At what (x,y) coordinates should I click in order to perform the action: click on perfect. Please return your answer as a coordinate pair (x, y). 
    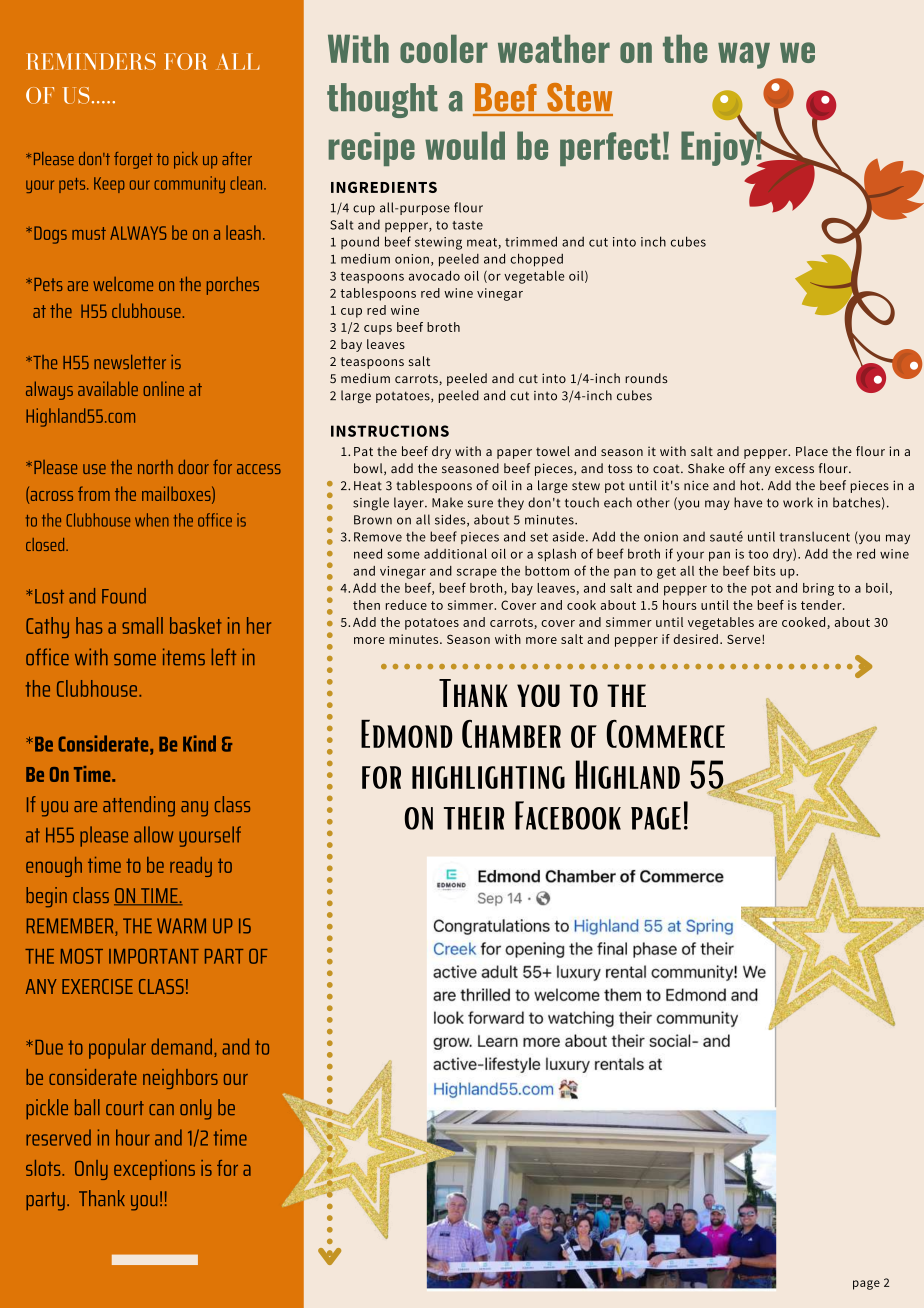
    Looking at the image, I should click on (610, 149).
